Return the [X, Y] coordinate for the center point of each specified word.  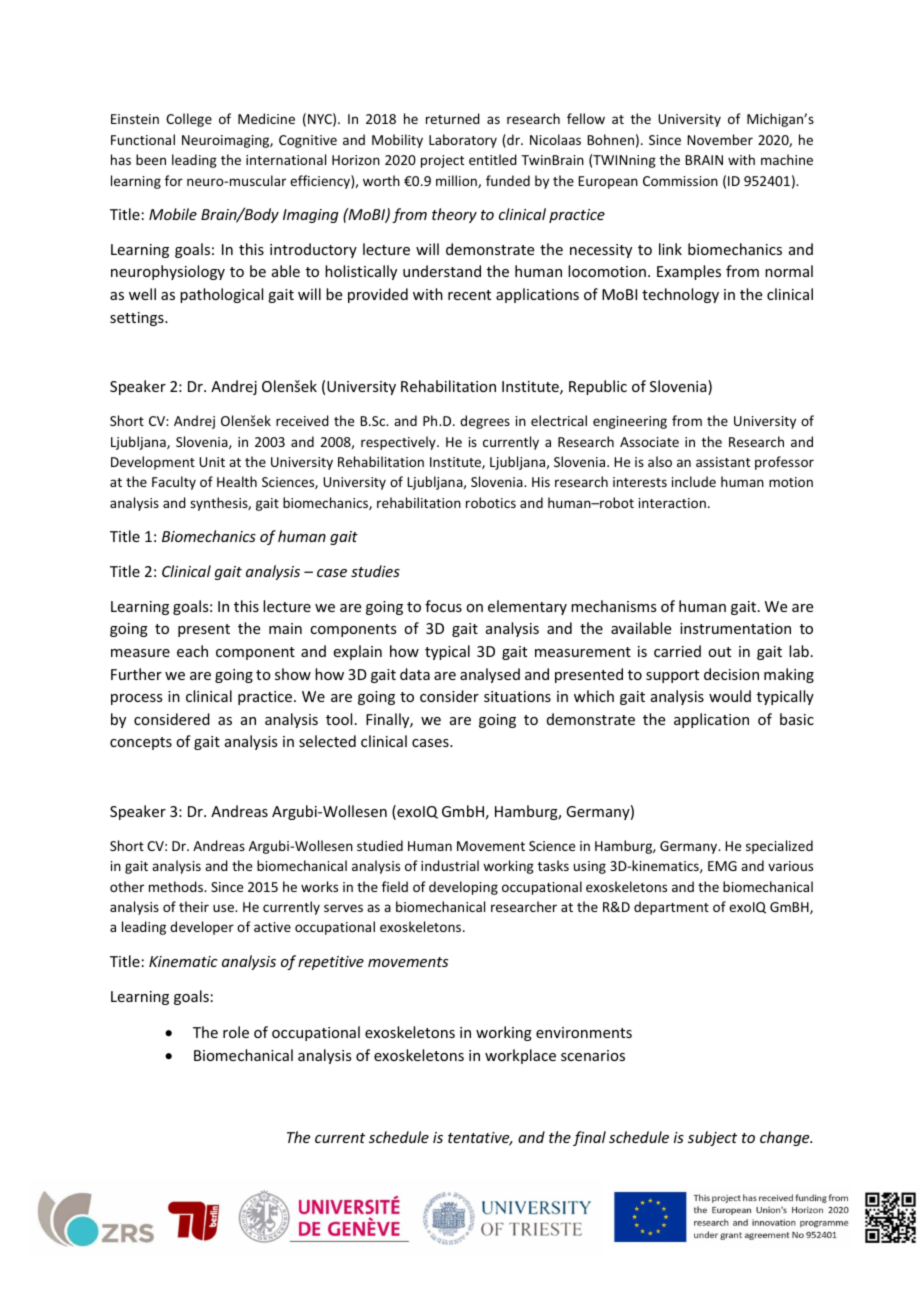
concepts [141, 743]
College [189, 120]
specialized [779, 847]
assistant [723, 462]
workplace [520, 1056]
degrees [485, 422]
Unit [212, 462]
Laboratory [463, 141]
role [236, 1032]
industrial [450, 865]
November [720, 139]
